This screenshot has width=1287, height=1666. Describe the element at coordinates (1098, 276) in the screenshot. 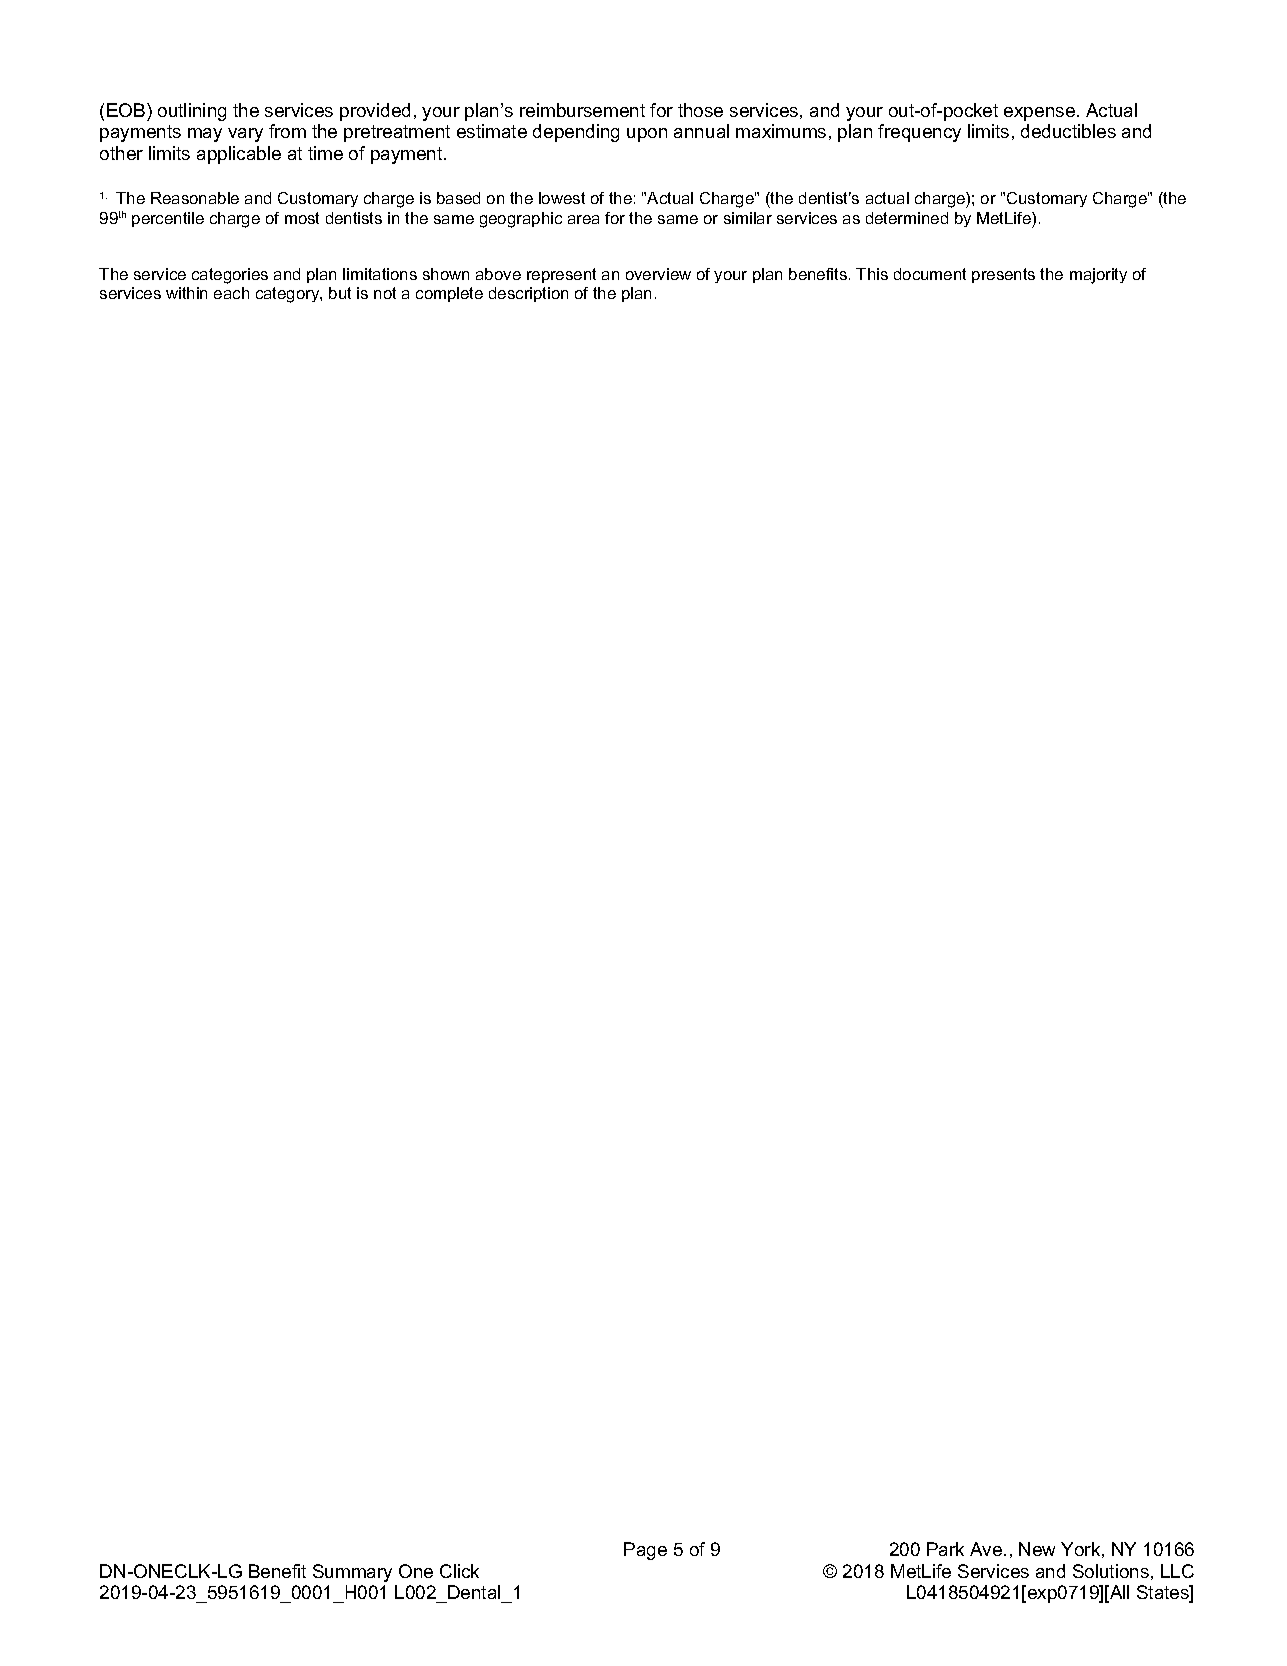

I see `majority` at that location.
